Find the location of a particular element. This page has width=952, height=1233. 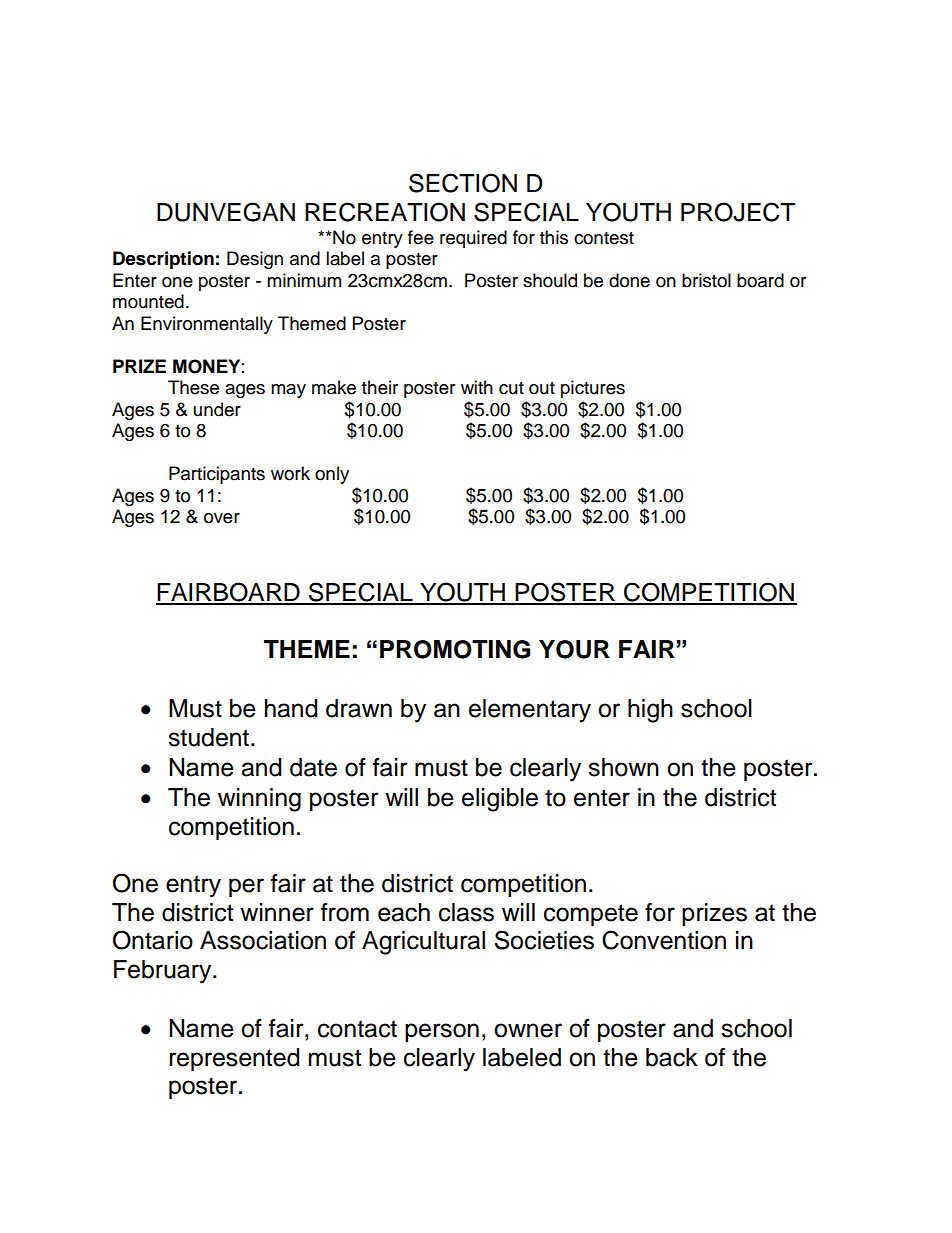

eligible is located at coordinates (500, 800).
